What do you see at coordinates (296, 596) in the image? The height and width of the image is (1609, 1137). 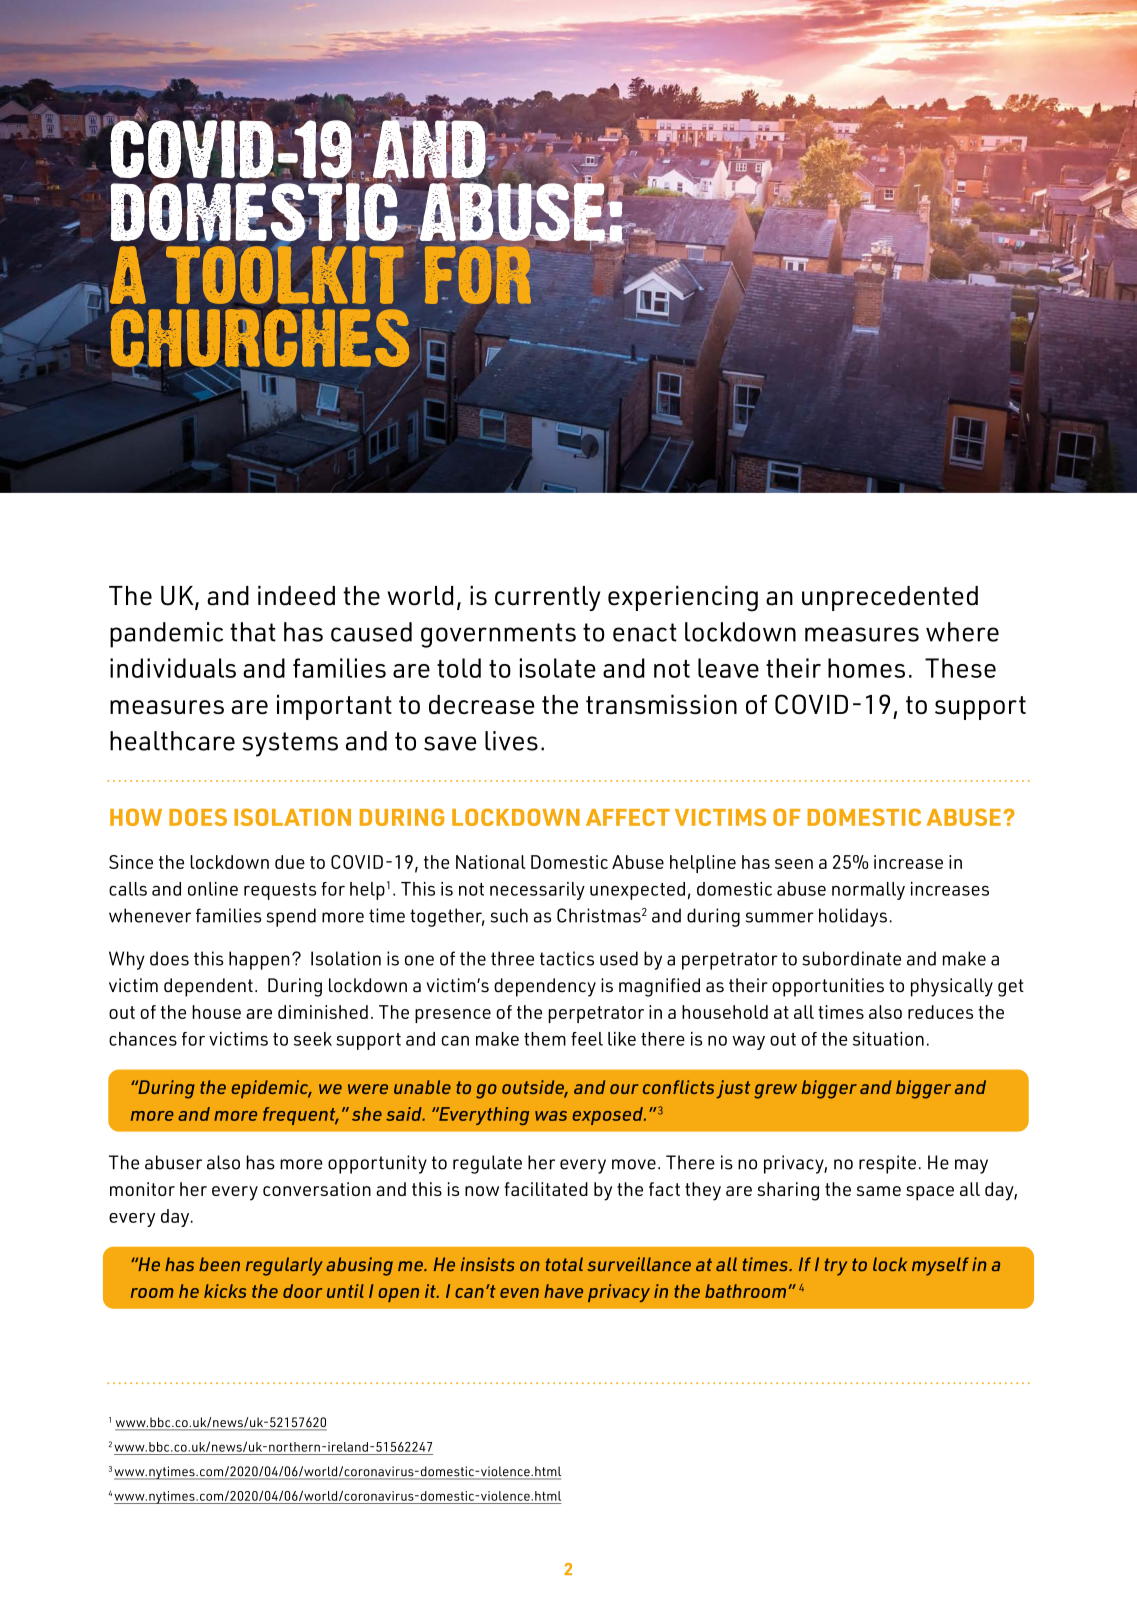 I see `indeed` at bounding box center [296, 596].
